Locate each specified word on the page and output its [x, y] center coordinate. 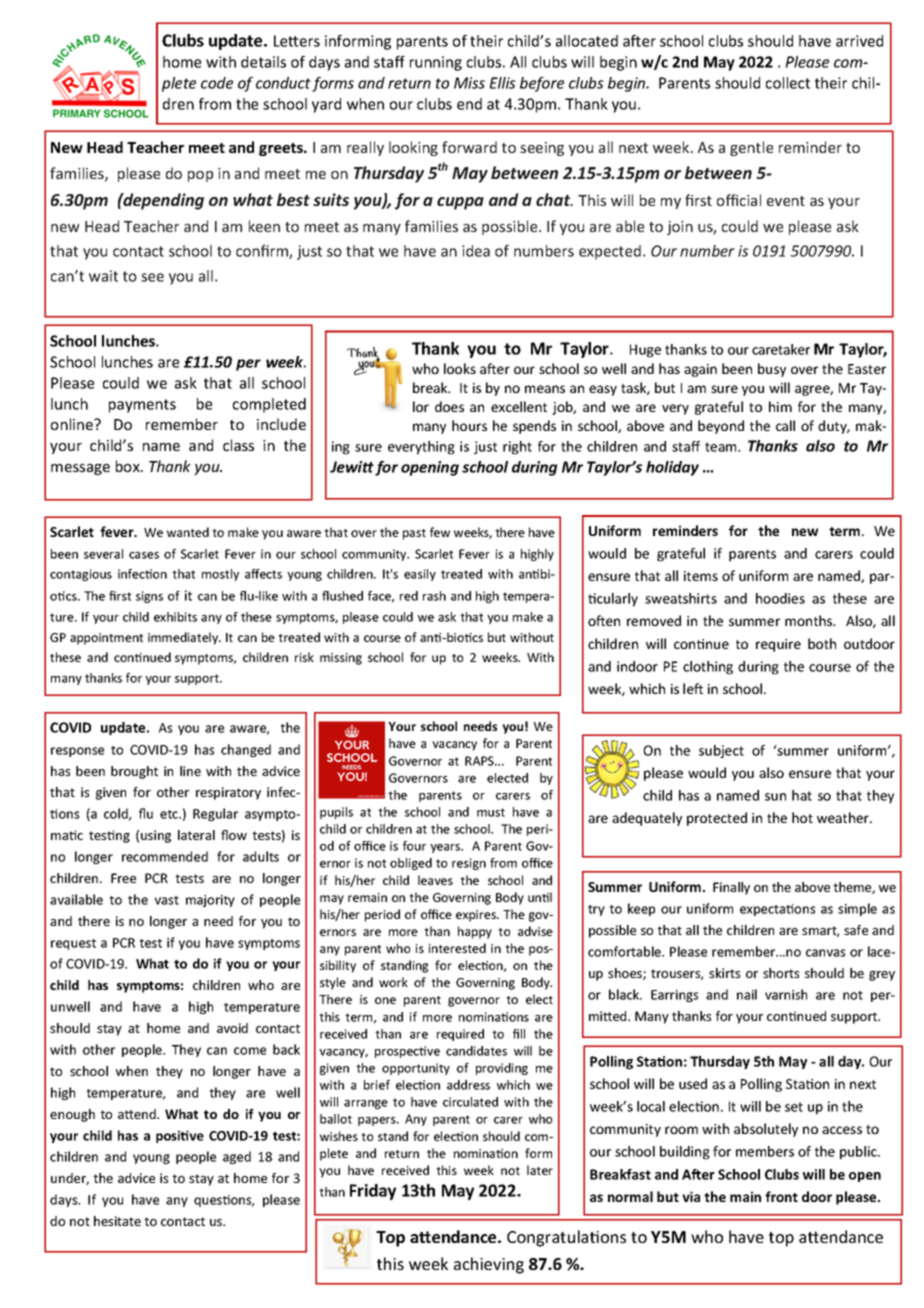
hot [802, 817]
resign [469, 864]
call [785, 425]
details [263, 62]
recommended [165, 856]
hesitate [117, 1221]
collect [788, 83]
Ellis [502, 83]
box [129, 466]
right [517, 448]
